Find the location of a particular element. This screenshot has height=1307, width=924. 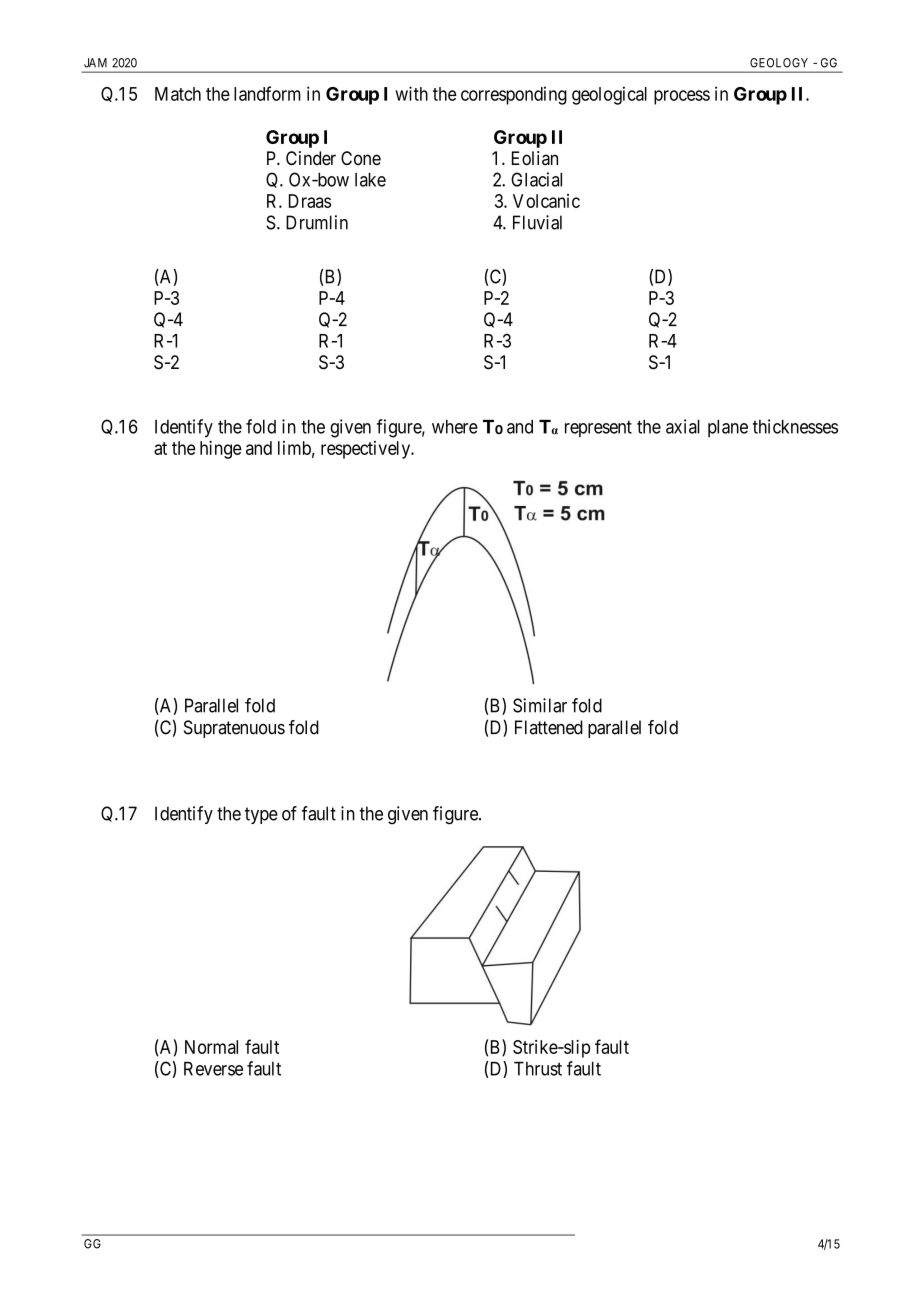

Thrust is located at coordinates (538, 1069).
